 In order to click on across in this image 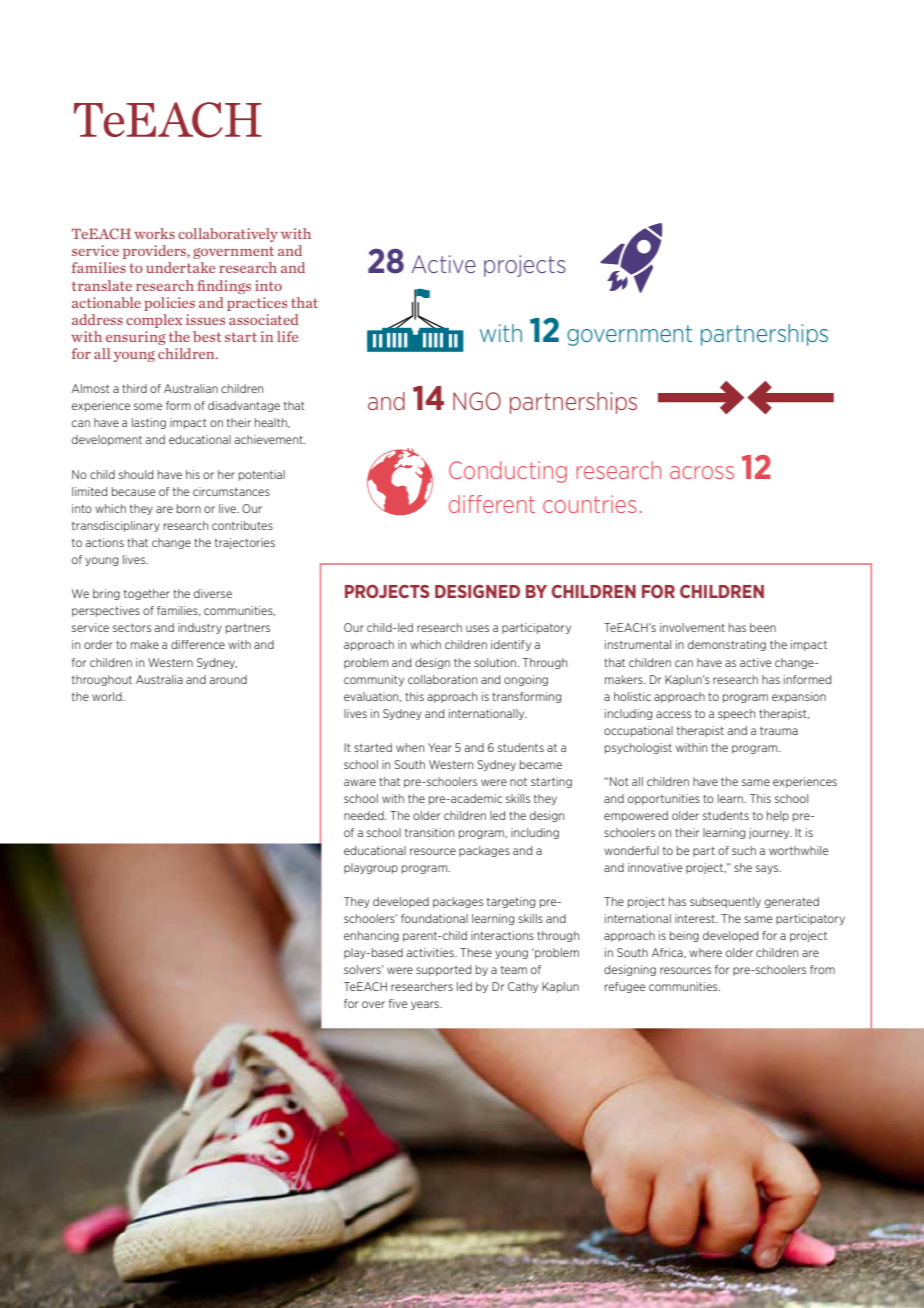, I will do `click(702, 472)`.
